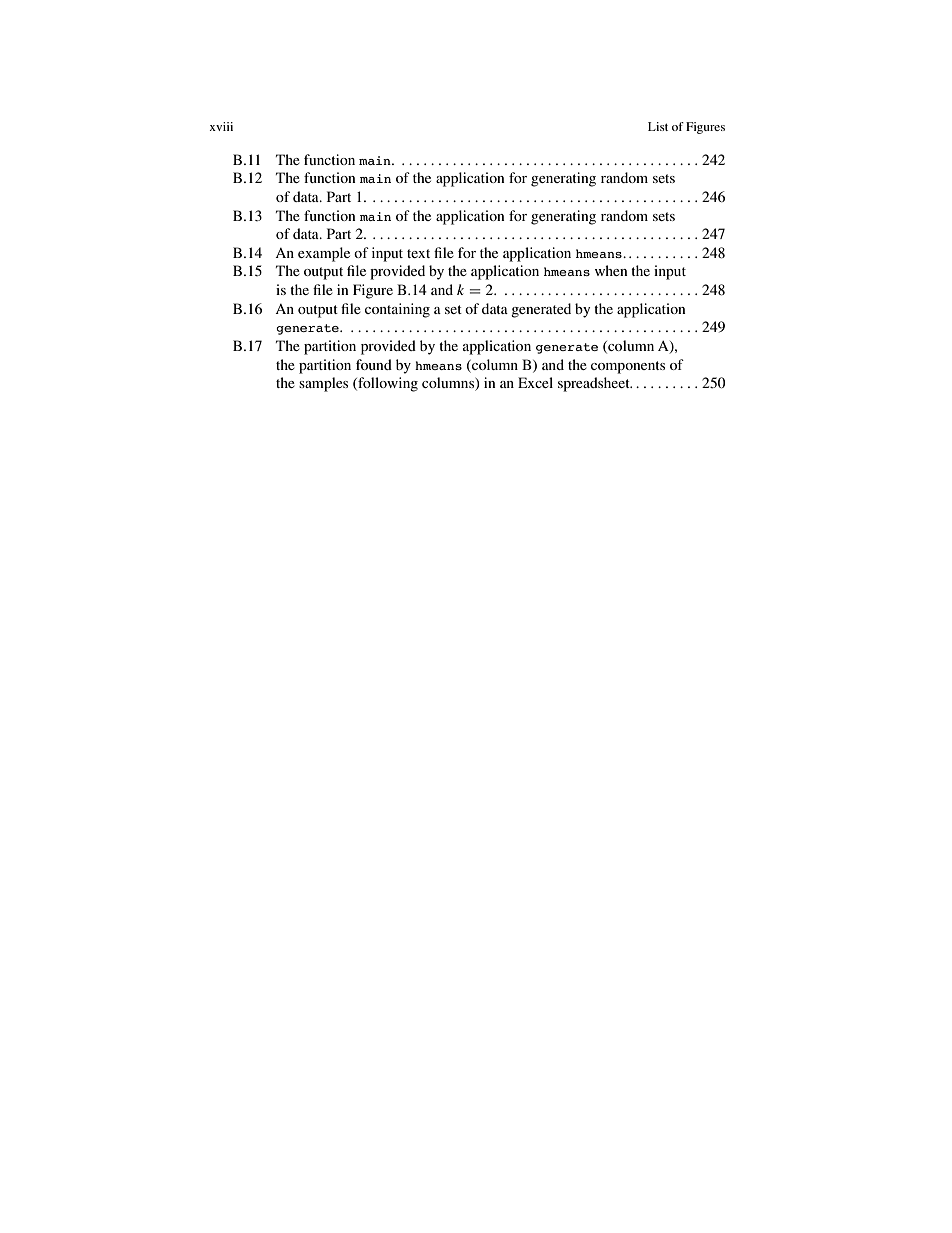  What do you see at coordinates (418, 253) in the image?
I see `text` at bounding box center [418, 253].
